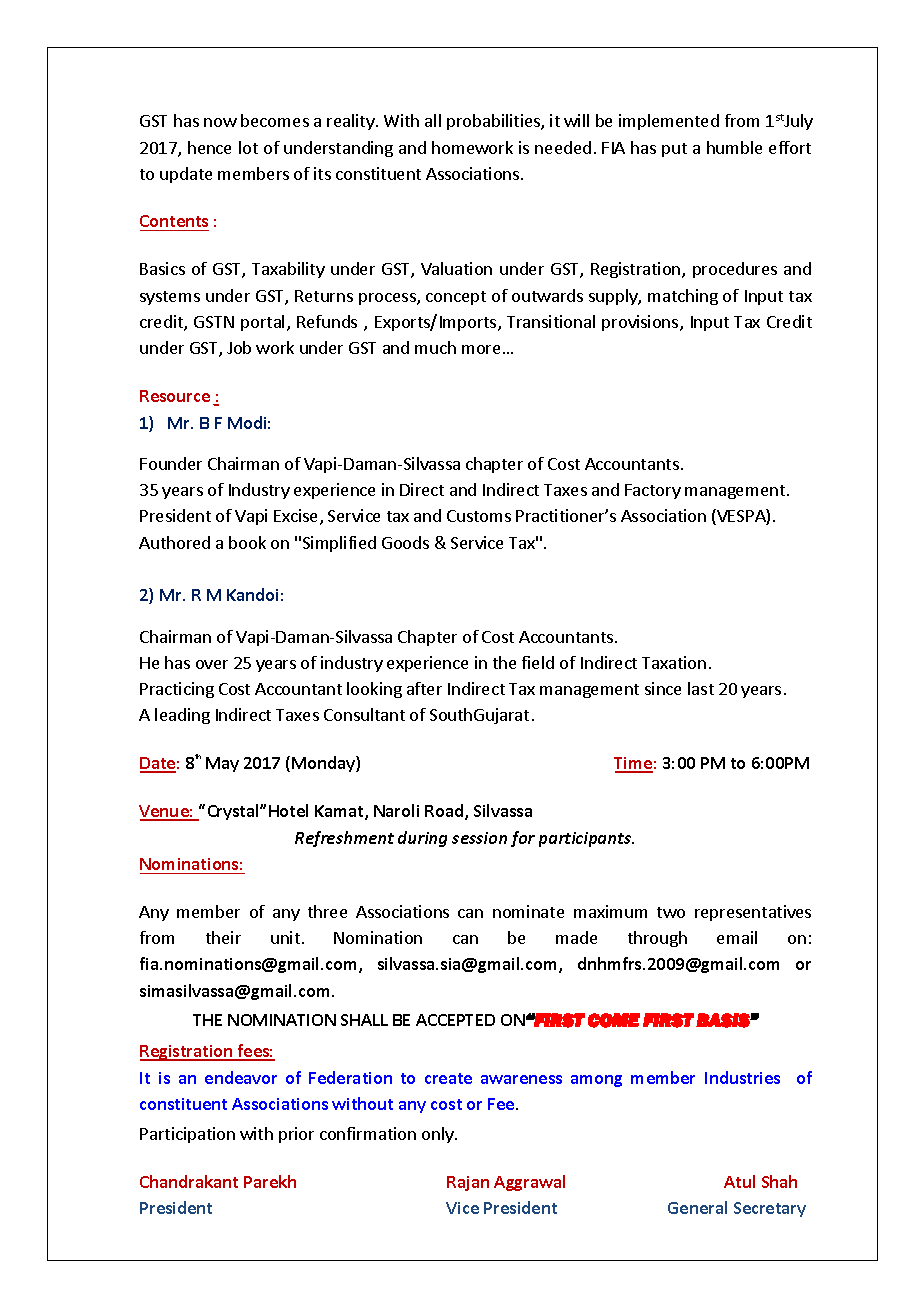 The image size is (924, 1307). What do you see at coordinates (468, 1183) in the screenshot?
I see `Rajan` at bounding box center [468, 1183].
